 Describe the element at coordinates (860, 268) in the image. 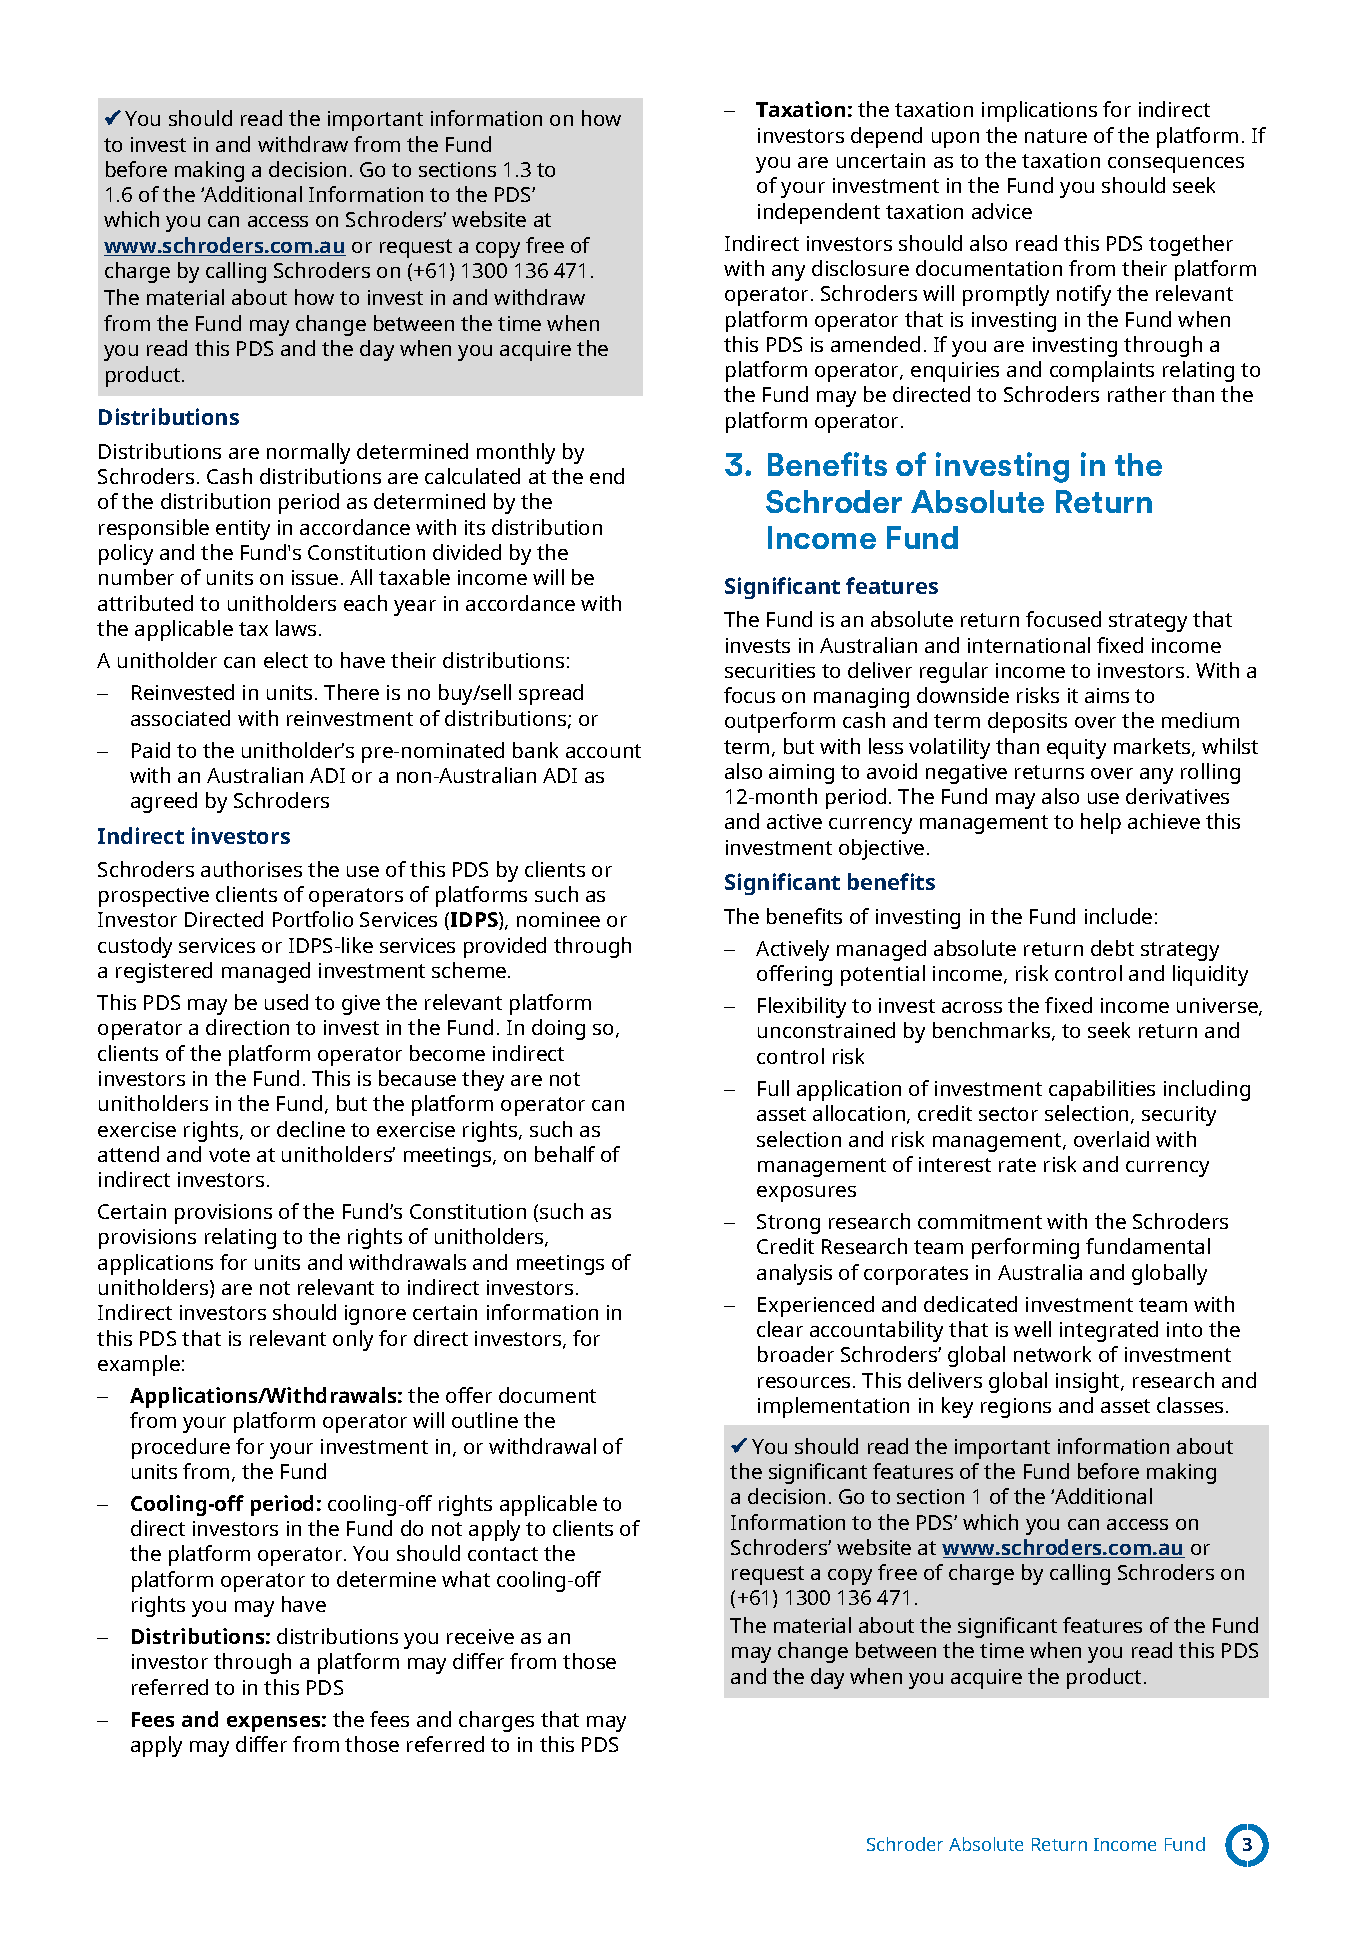

I see `disclosure` at that location.
